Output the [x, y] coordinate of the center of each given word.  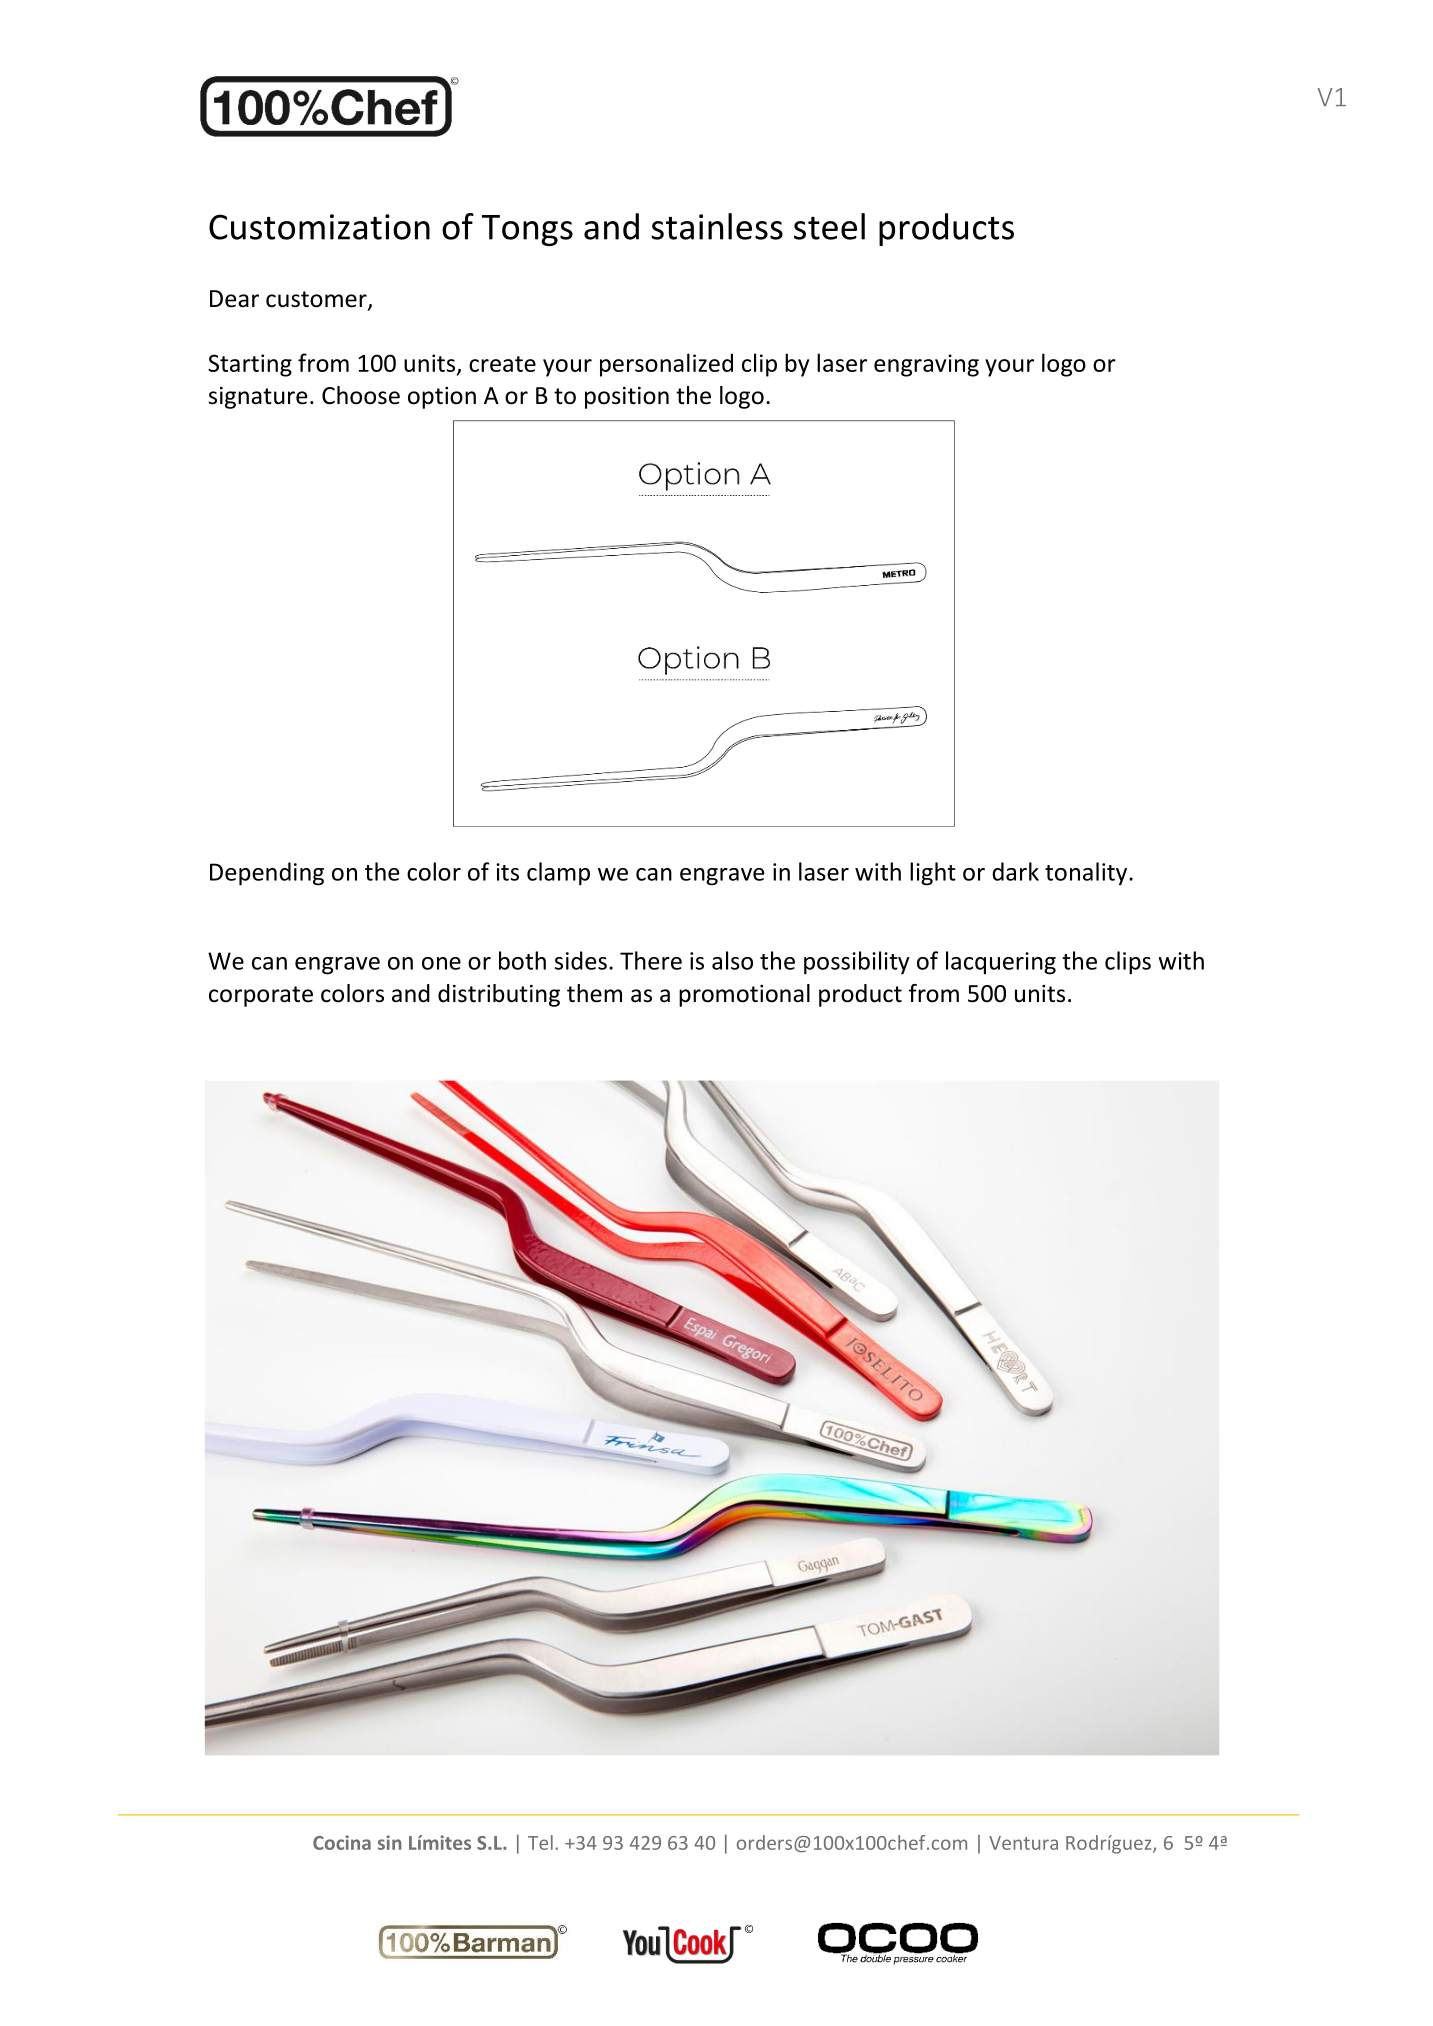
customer [317, 300]
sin [390, 1842]
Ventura [1023, 1843]
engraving [926, 365]
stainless [717, 226]
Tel [540, 1842]
